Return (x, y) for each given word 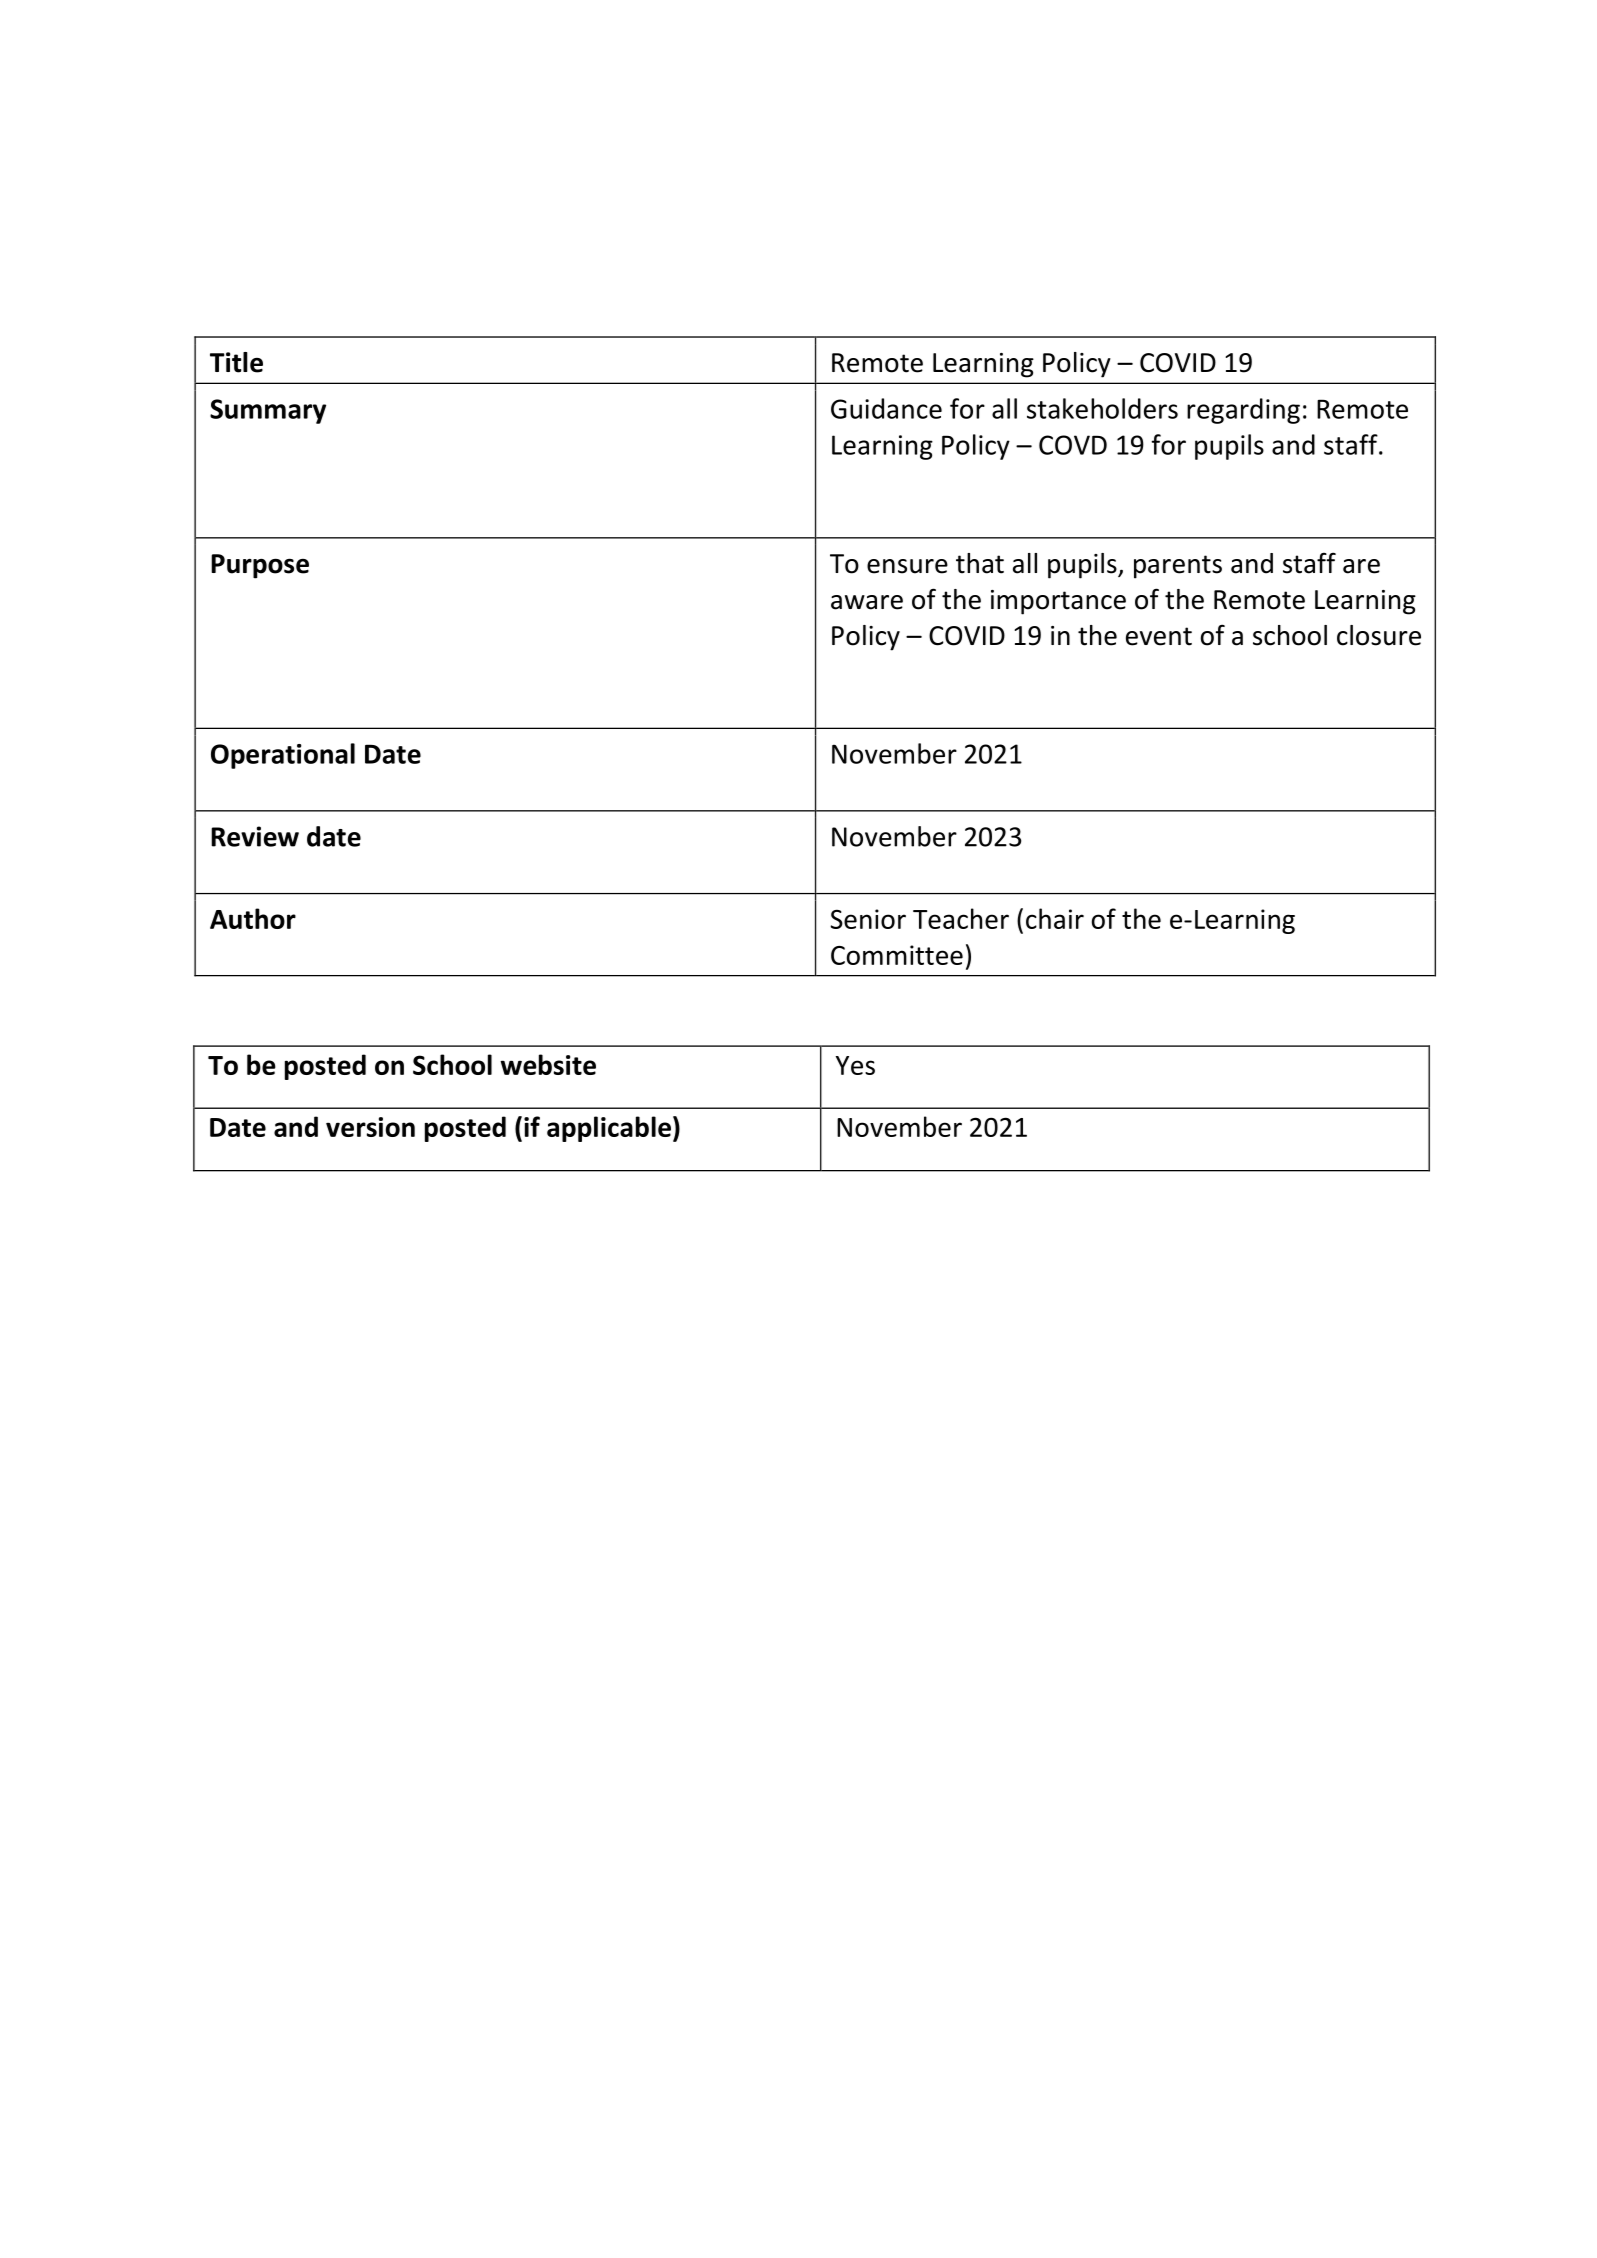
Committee (897, 955)
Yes (855, 1065)
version (370, 1127)
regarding (1243, 411)
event (1159, 636)
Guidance (886, 408)
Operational (283, 756)
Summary (268, 411)
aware (867, 602)
